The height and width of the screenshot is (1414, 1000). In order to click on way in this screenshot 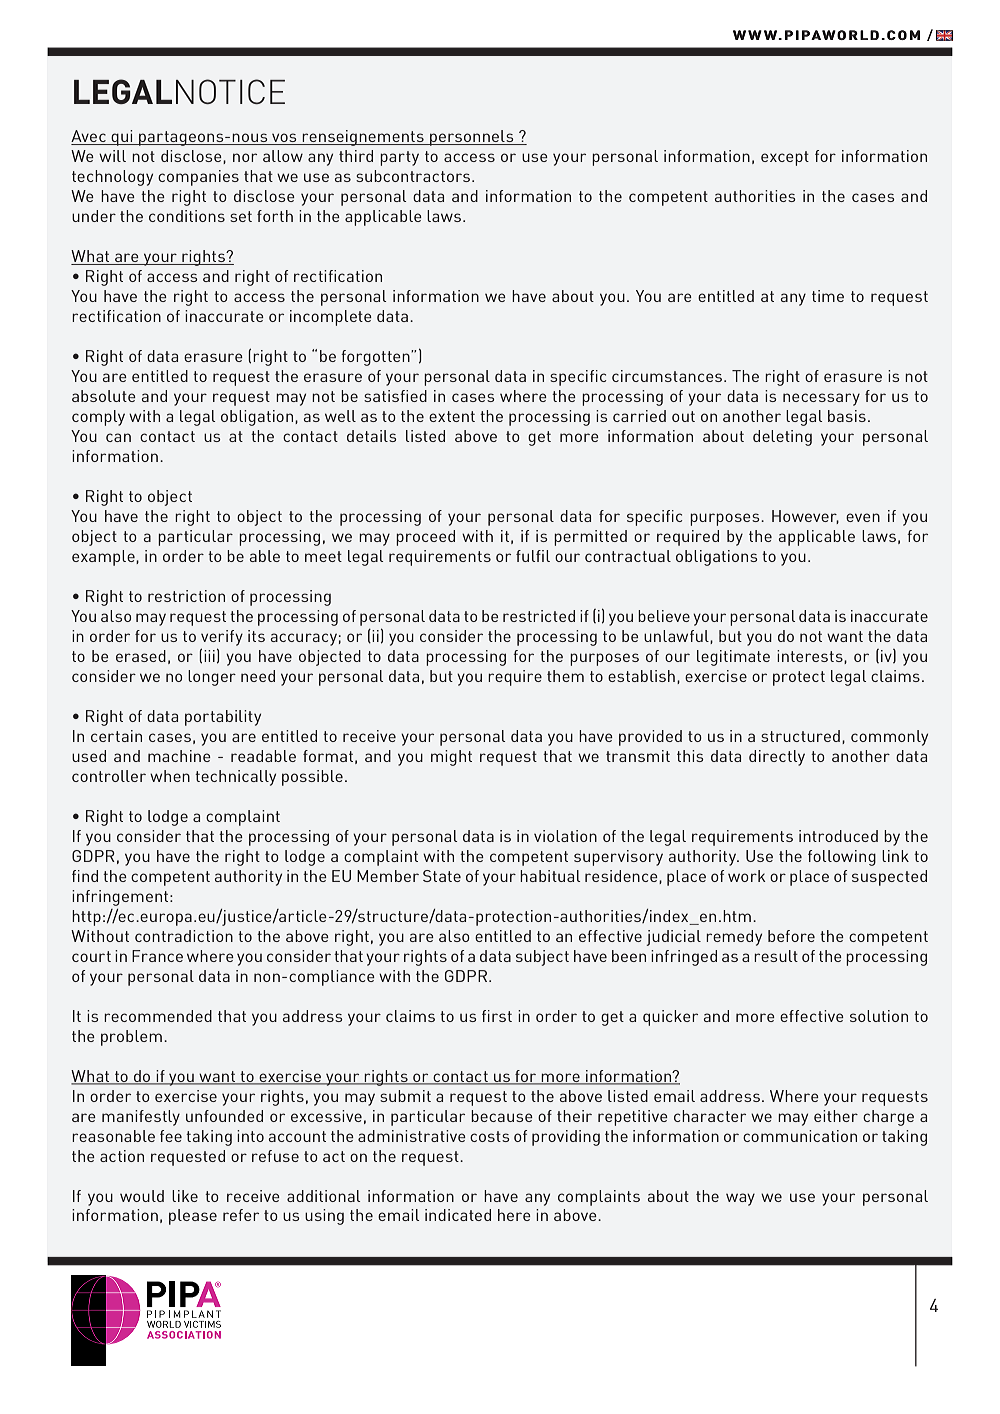, I will do `click(740, 1199)`.
